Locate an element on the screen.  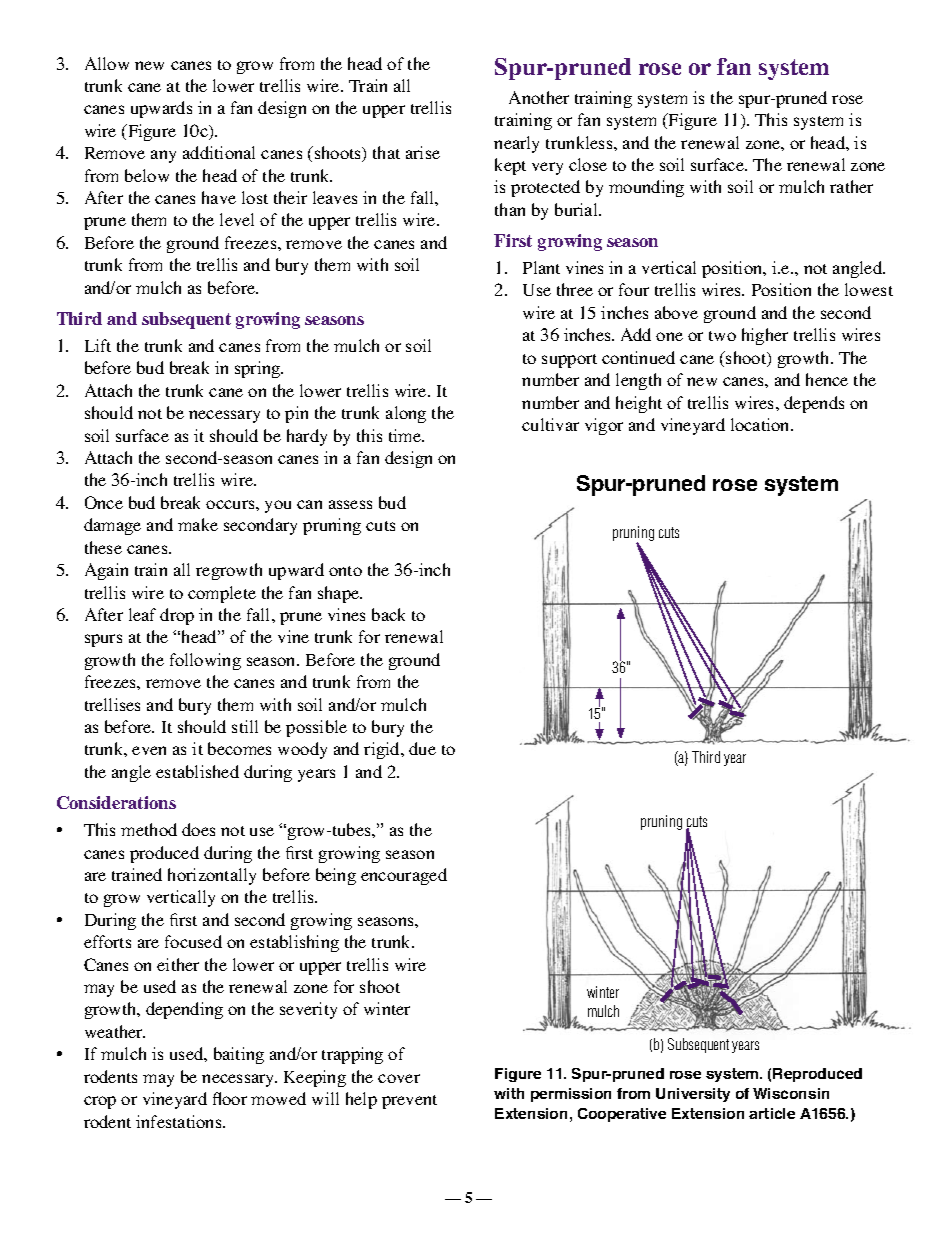
complete is located at coordinates (222, 594).
